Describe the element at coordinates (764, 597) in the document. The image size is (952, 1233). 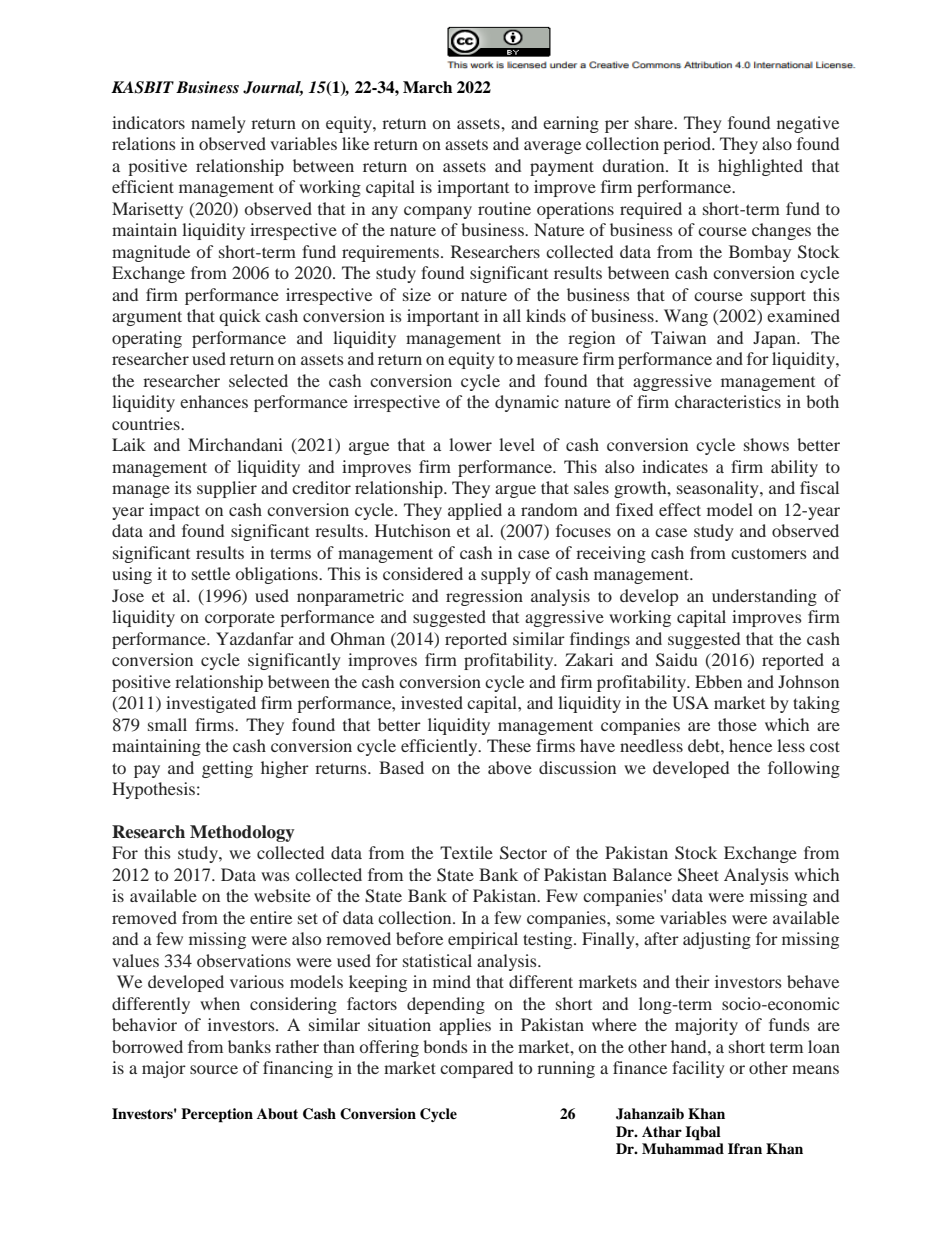
I see `understanding` at that location.
